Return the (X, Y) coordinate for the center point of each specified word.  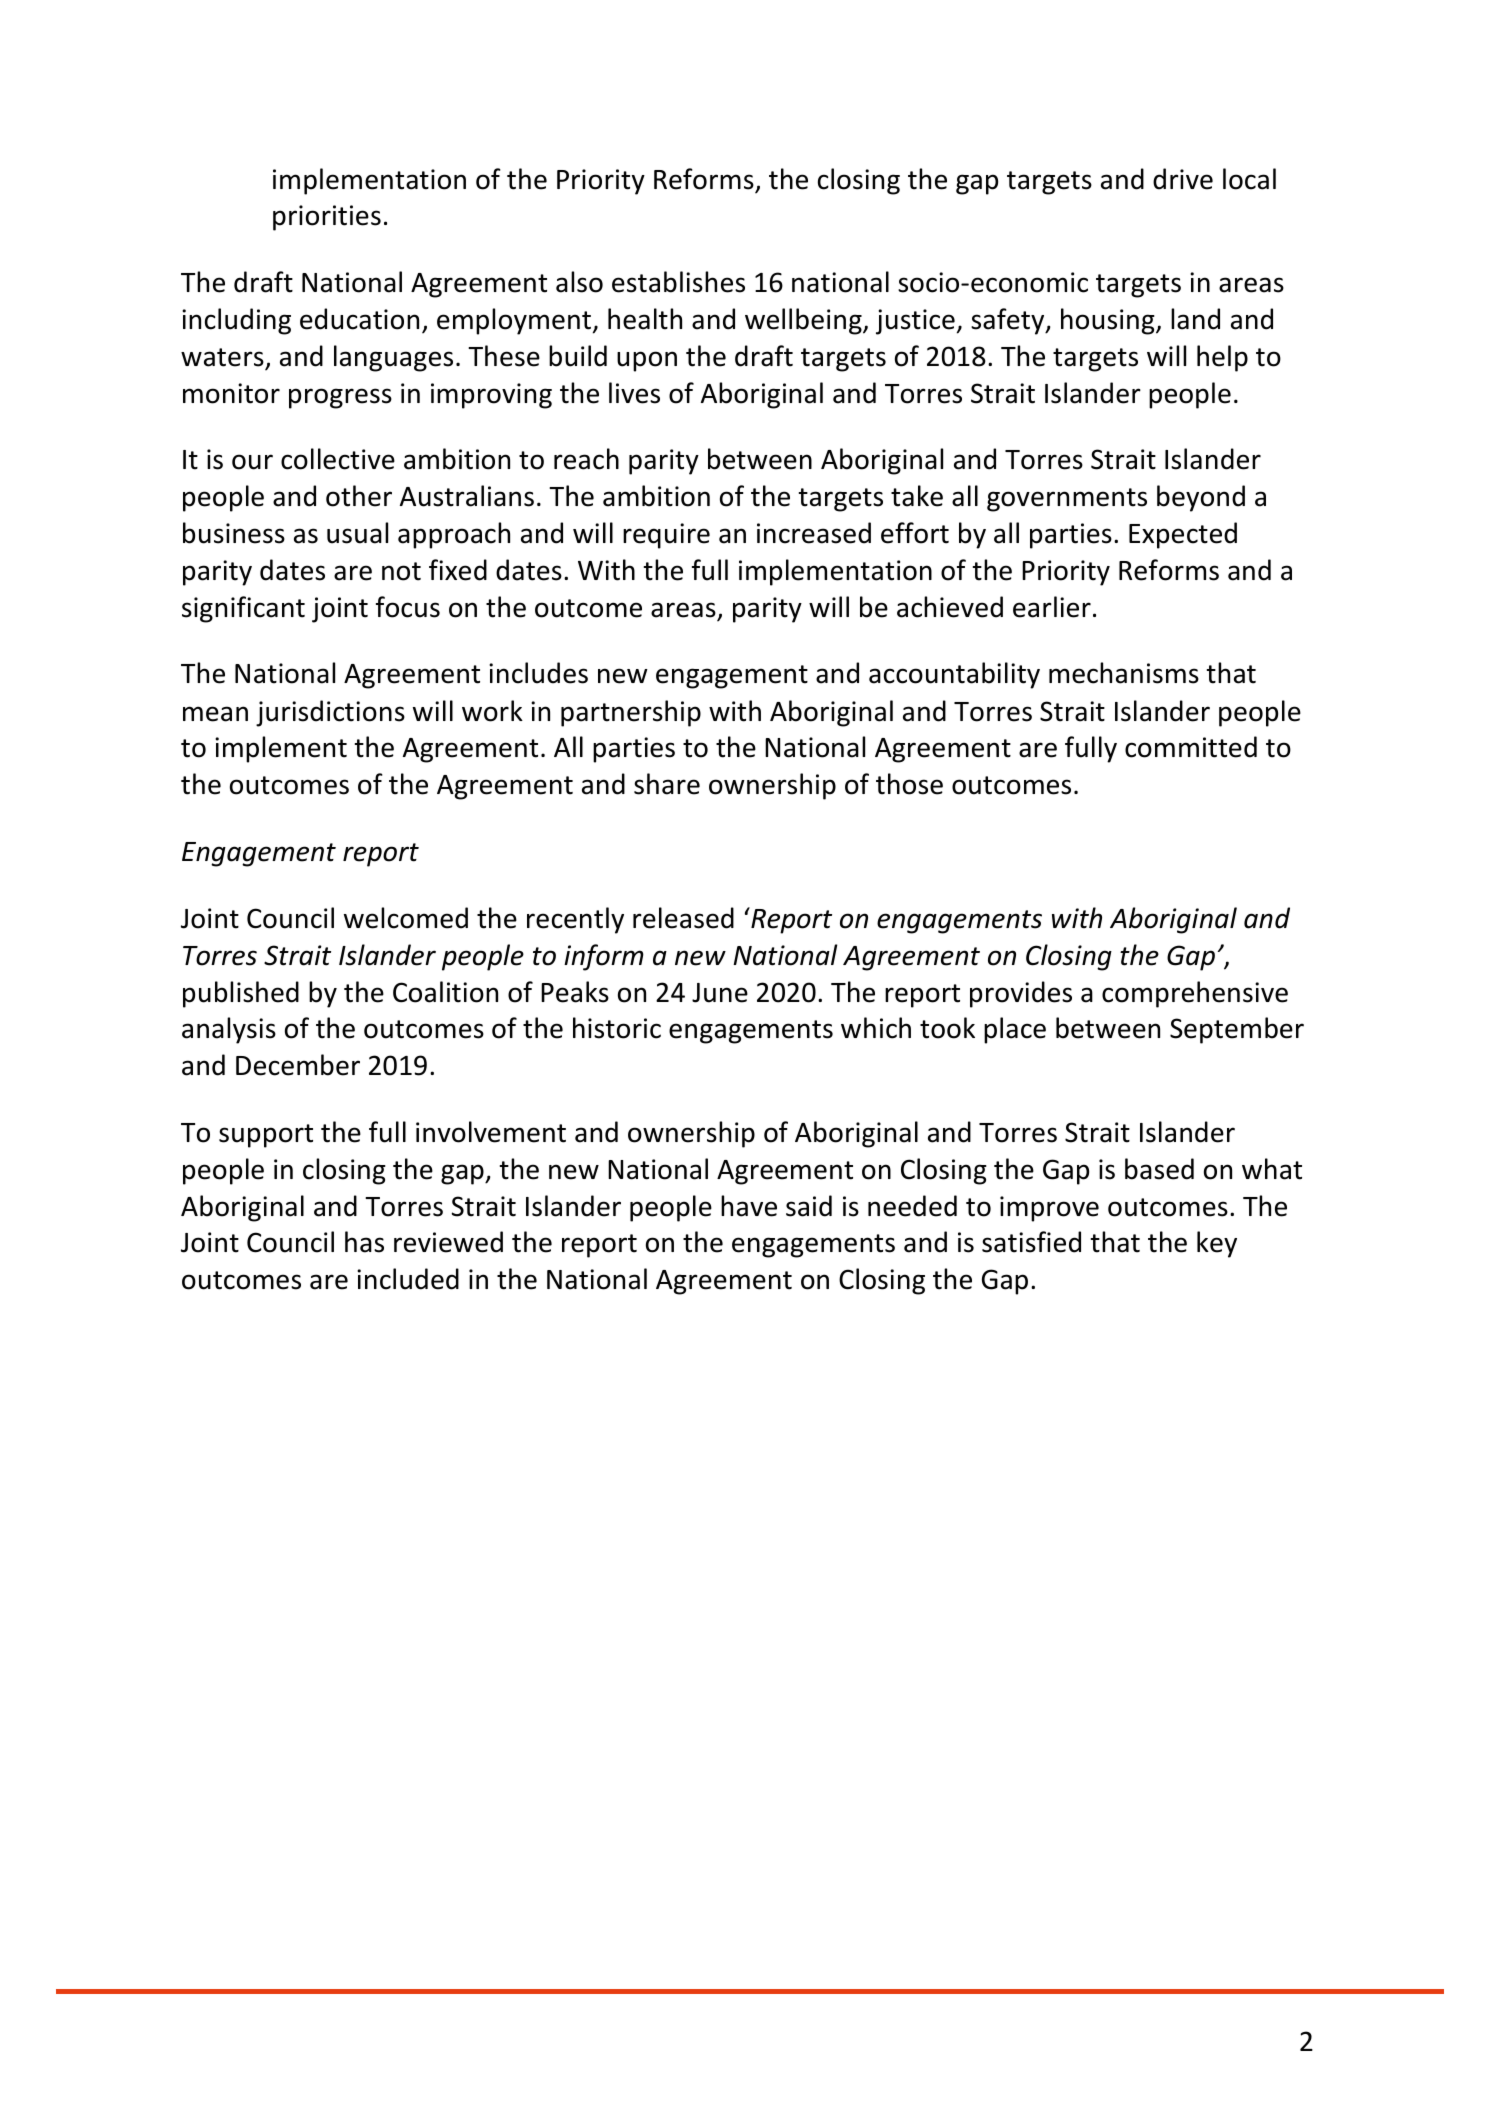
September (1237, 1030)
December (298, 1065)
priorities (327, 218)
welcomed (406, 918)
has (364, 1242)
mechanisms (1124, 673)
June (720, 993)
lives (634, 393)
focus (408, 607)
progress (340, 398)
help (1222, 358)
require (666, 536)
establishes (678, 282)
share (667, 784)
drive (1183, 179)
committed (1191, 747)
